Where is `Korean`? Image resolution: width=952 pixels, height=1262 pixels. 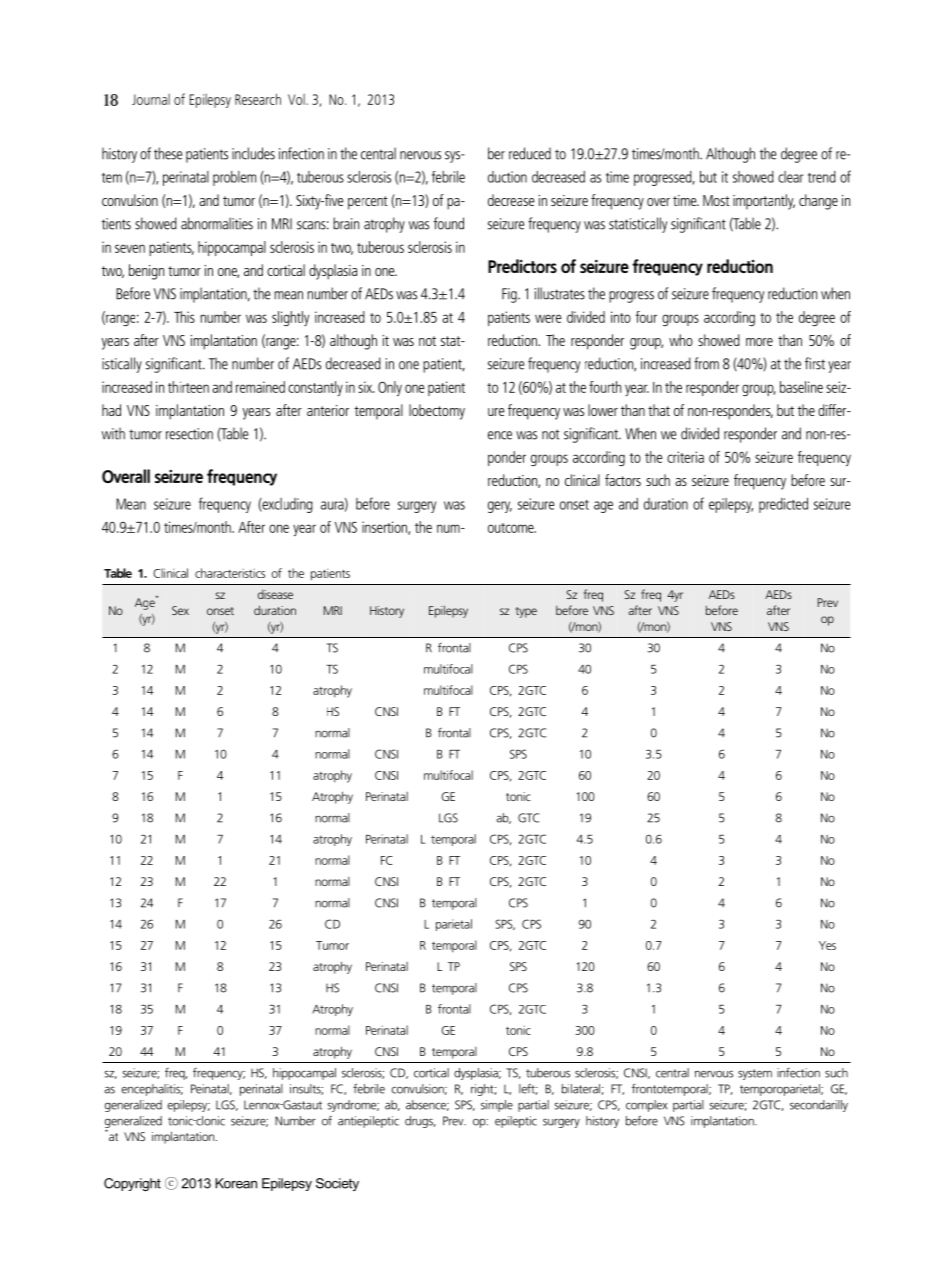 Korean is located at coordinates (236, 1183).
